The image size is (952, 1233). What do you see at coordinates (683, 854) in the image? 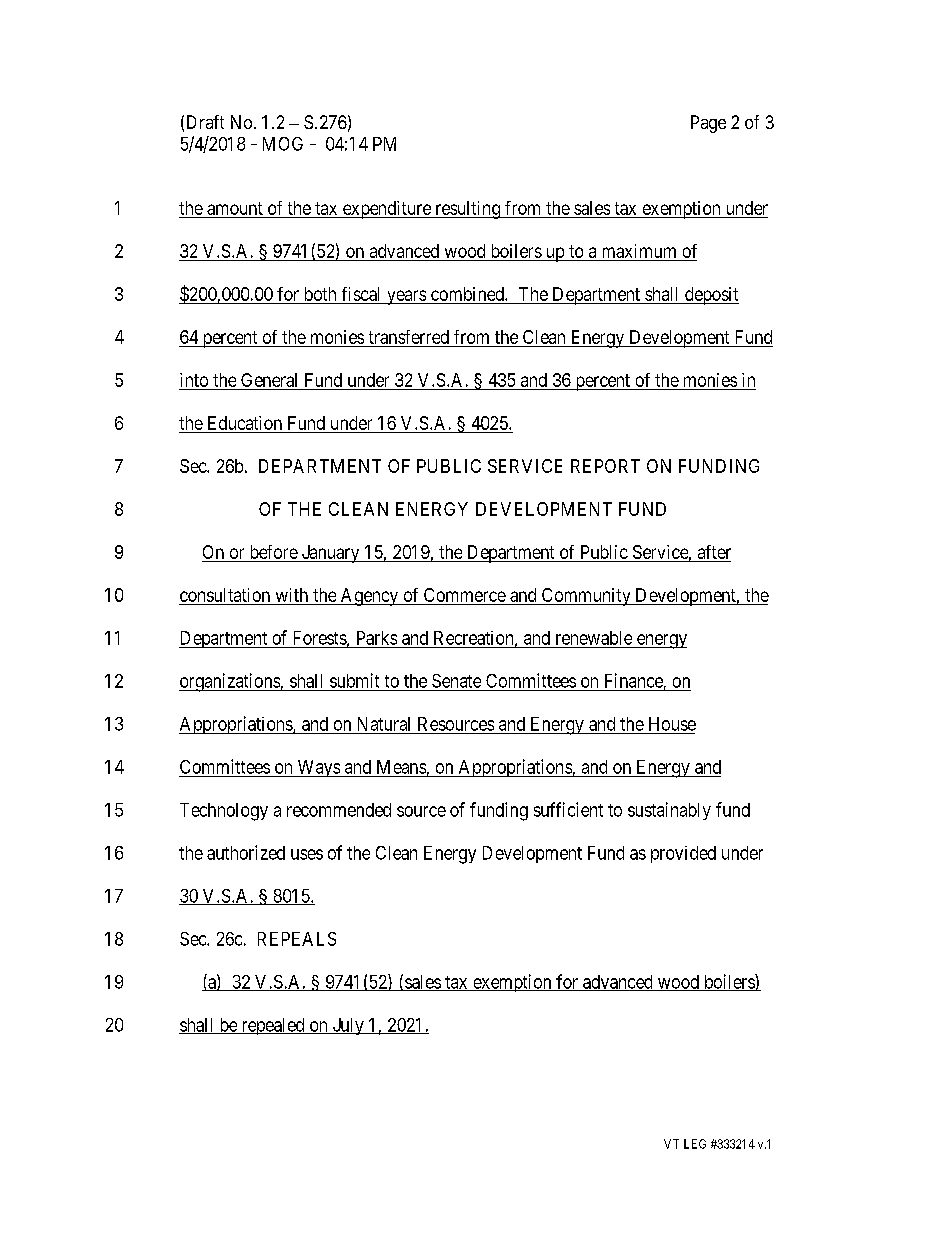
I see `provided` at bounding box center [683, 854].
